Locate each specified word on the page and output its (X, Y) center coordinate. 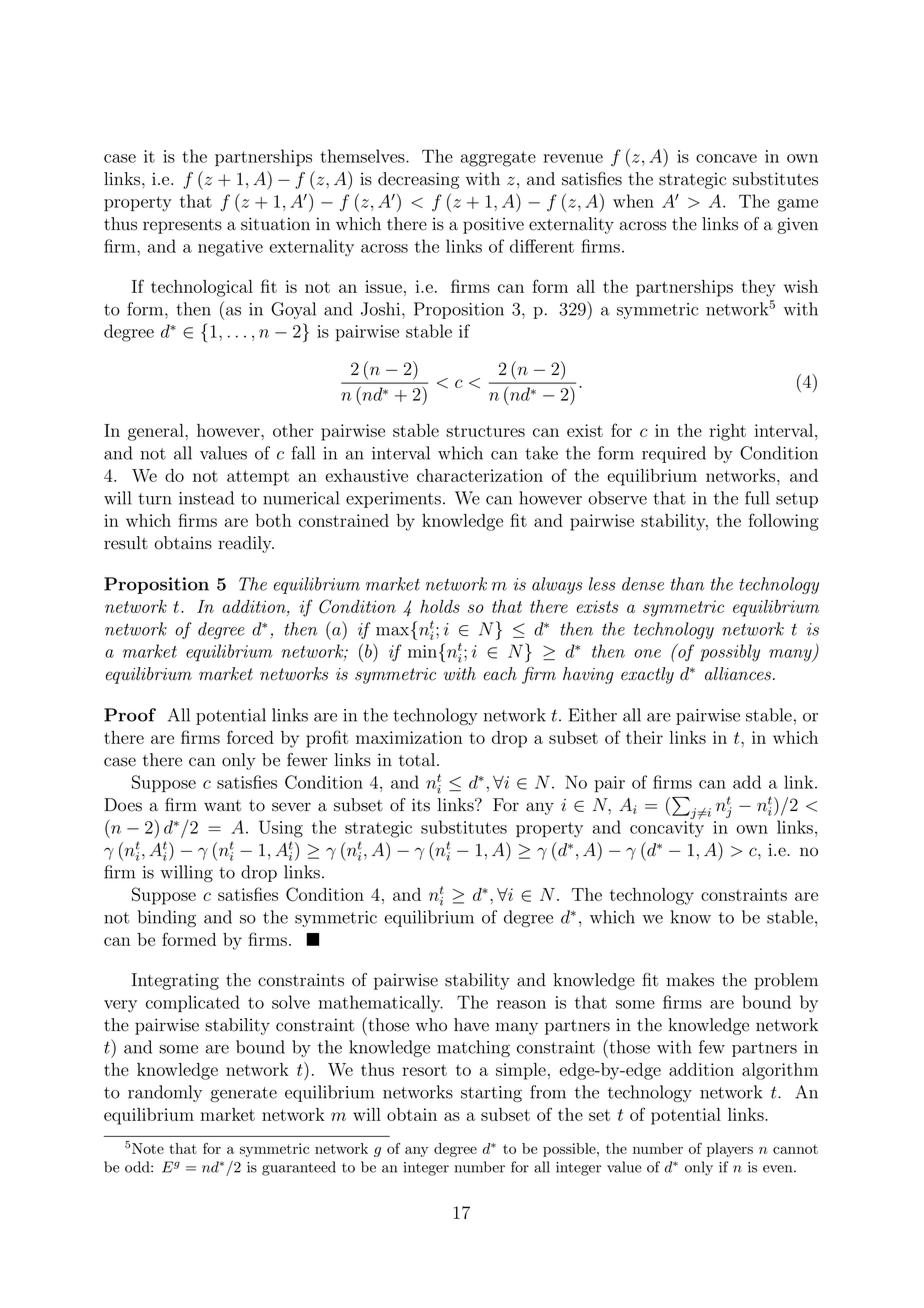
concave (726, 158)
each (500, 674)
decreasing (419, 180)
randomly (165, 1093)
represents (182, 226)
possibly (730, 653)
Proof (130, 715)
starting (491, 1094)
